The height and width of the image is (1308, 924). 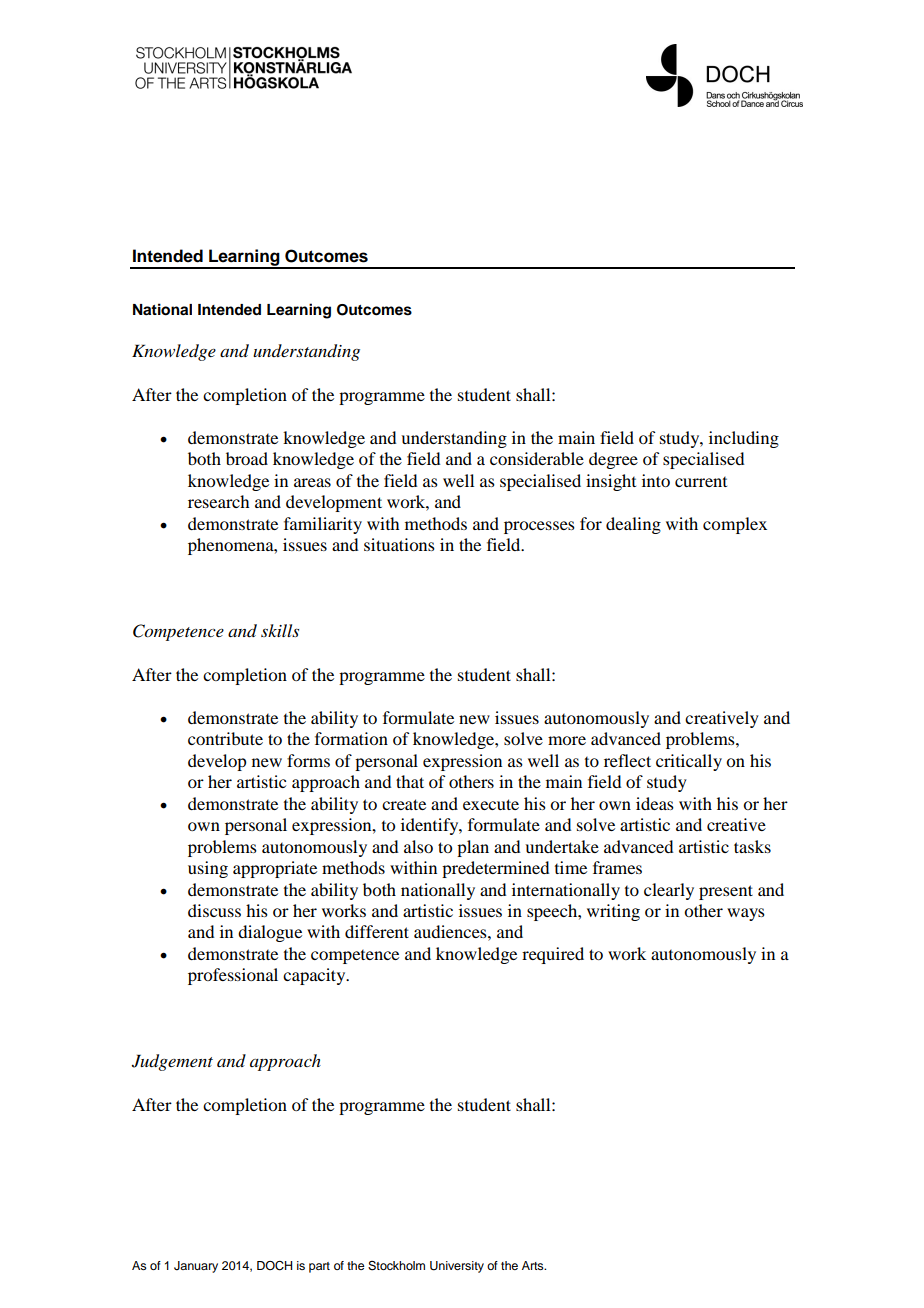 What do you see at coordinates (233, 976) in the image?
I see `professional` at bounding box center [233, 976].
